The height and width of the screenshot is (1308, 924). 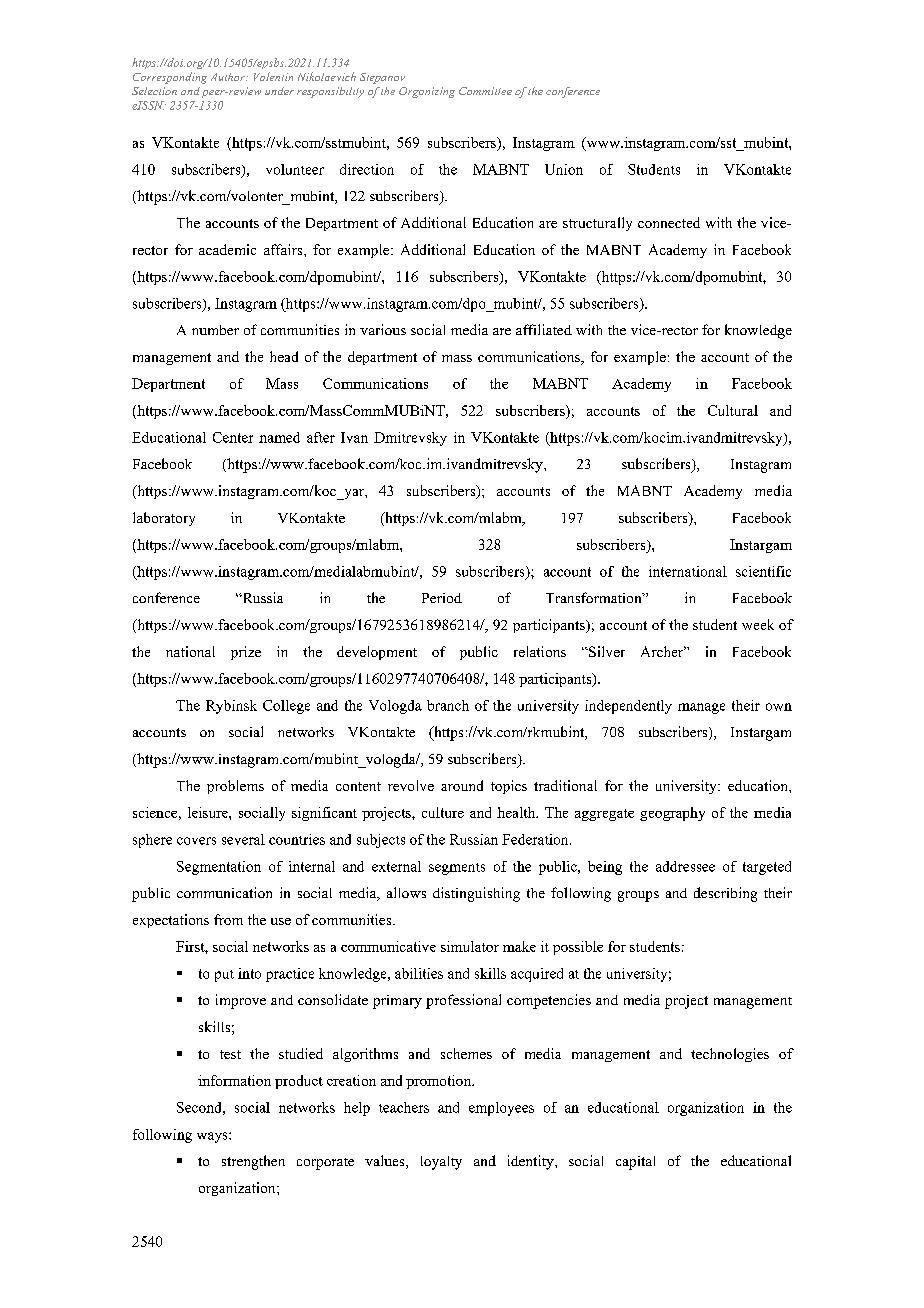 I want to click on Cultural, so click(x=733, y=410).
